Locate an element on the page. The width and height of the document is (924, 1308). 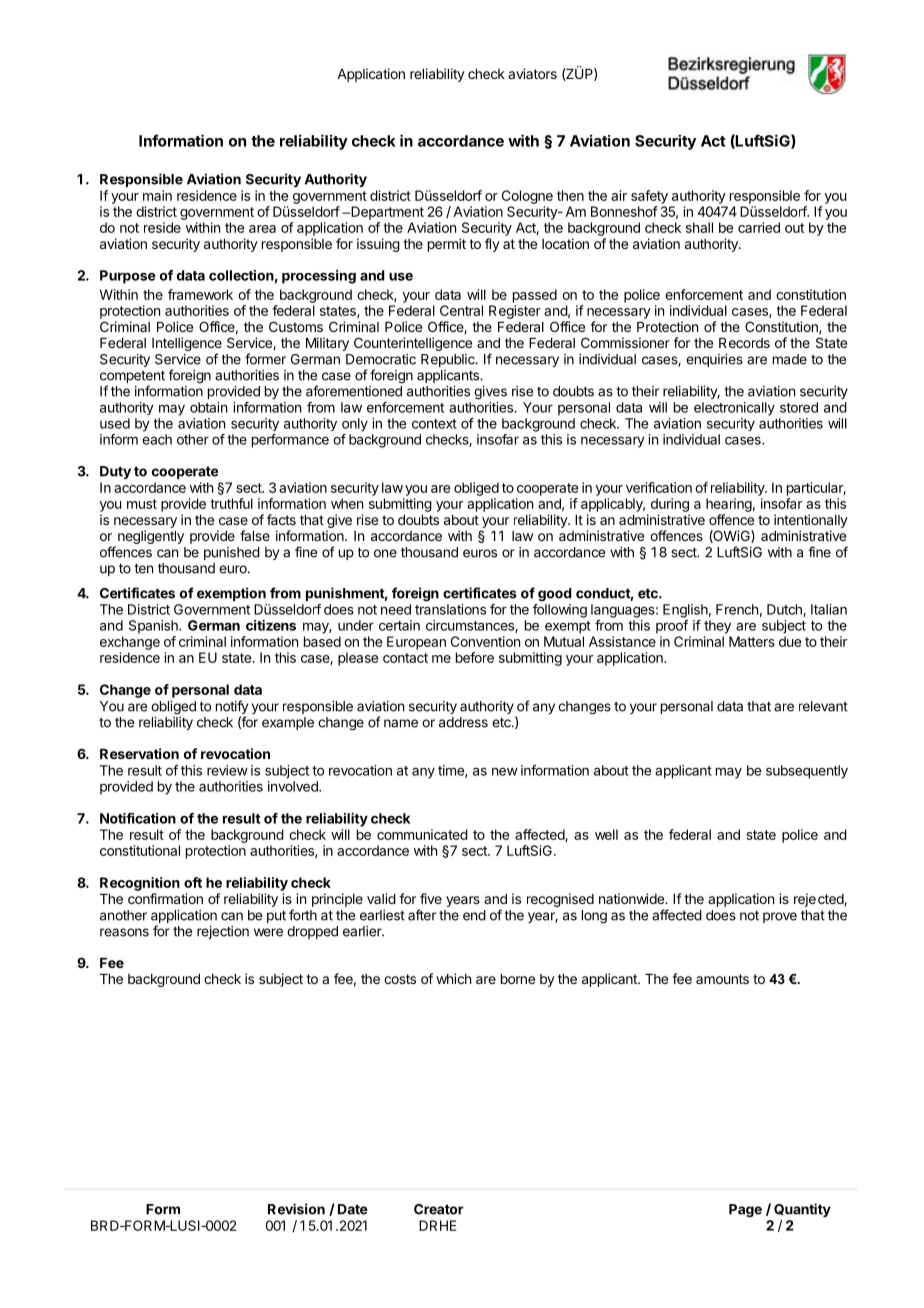
end is located at coordinates (474, 915).
